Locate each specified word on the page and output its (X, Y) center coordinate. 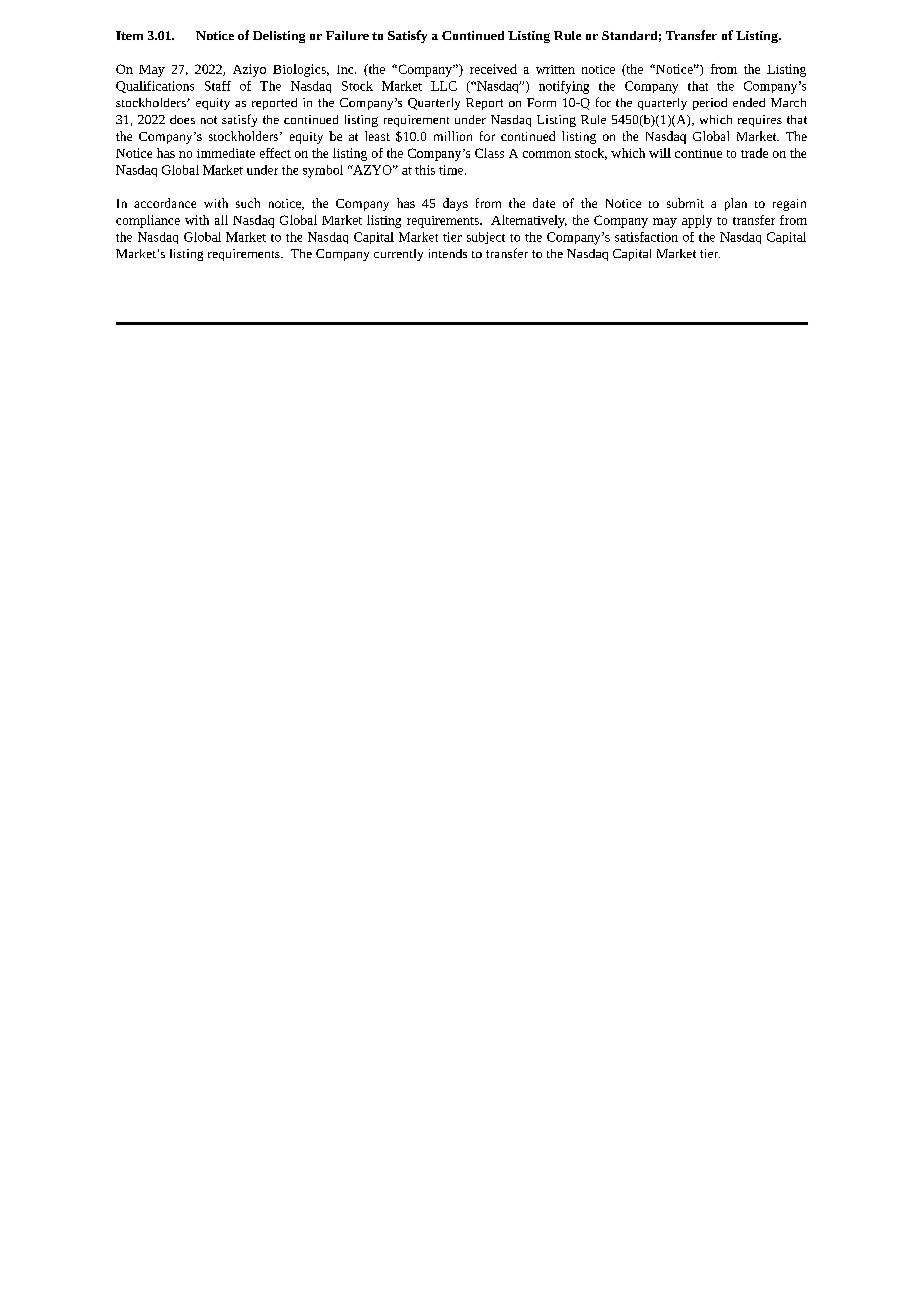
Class (489, 153)
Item (129, 35)
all (221, 220)
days (455, 204)
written (555, 69)
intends (448, 253)
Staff (218, 86)
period (710, 104)
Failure (347, 35)
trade (754, 153)
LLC (444, 86)
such (248, 203)
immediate (226, 153)
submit (685, 203)
